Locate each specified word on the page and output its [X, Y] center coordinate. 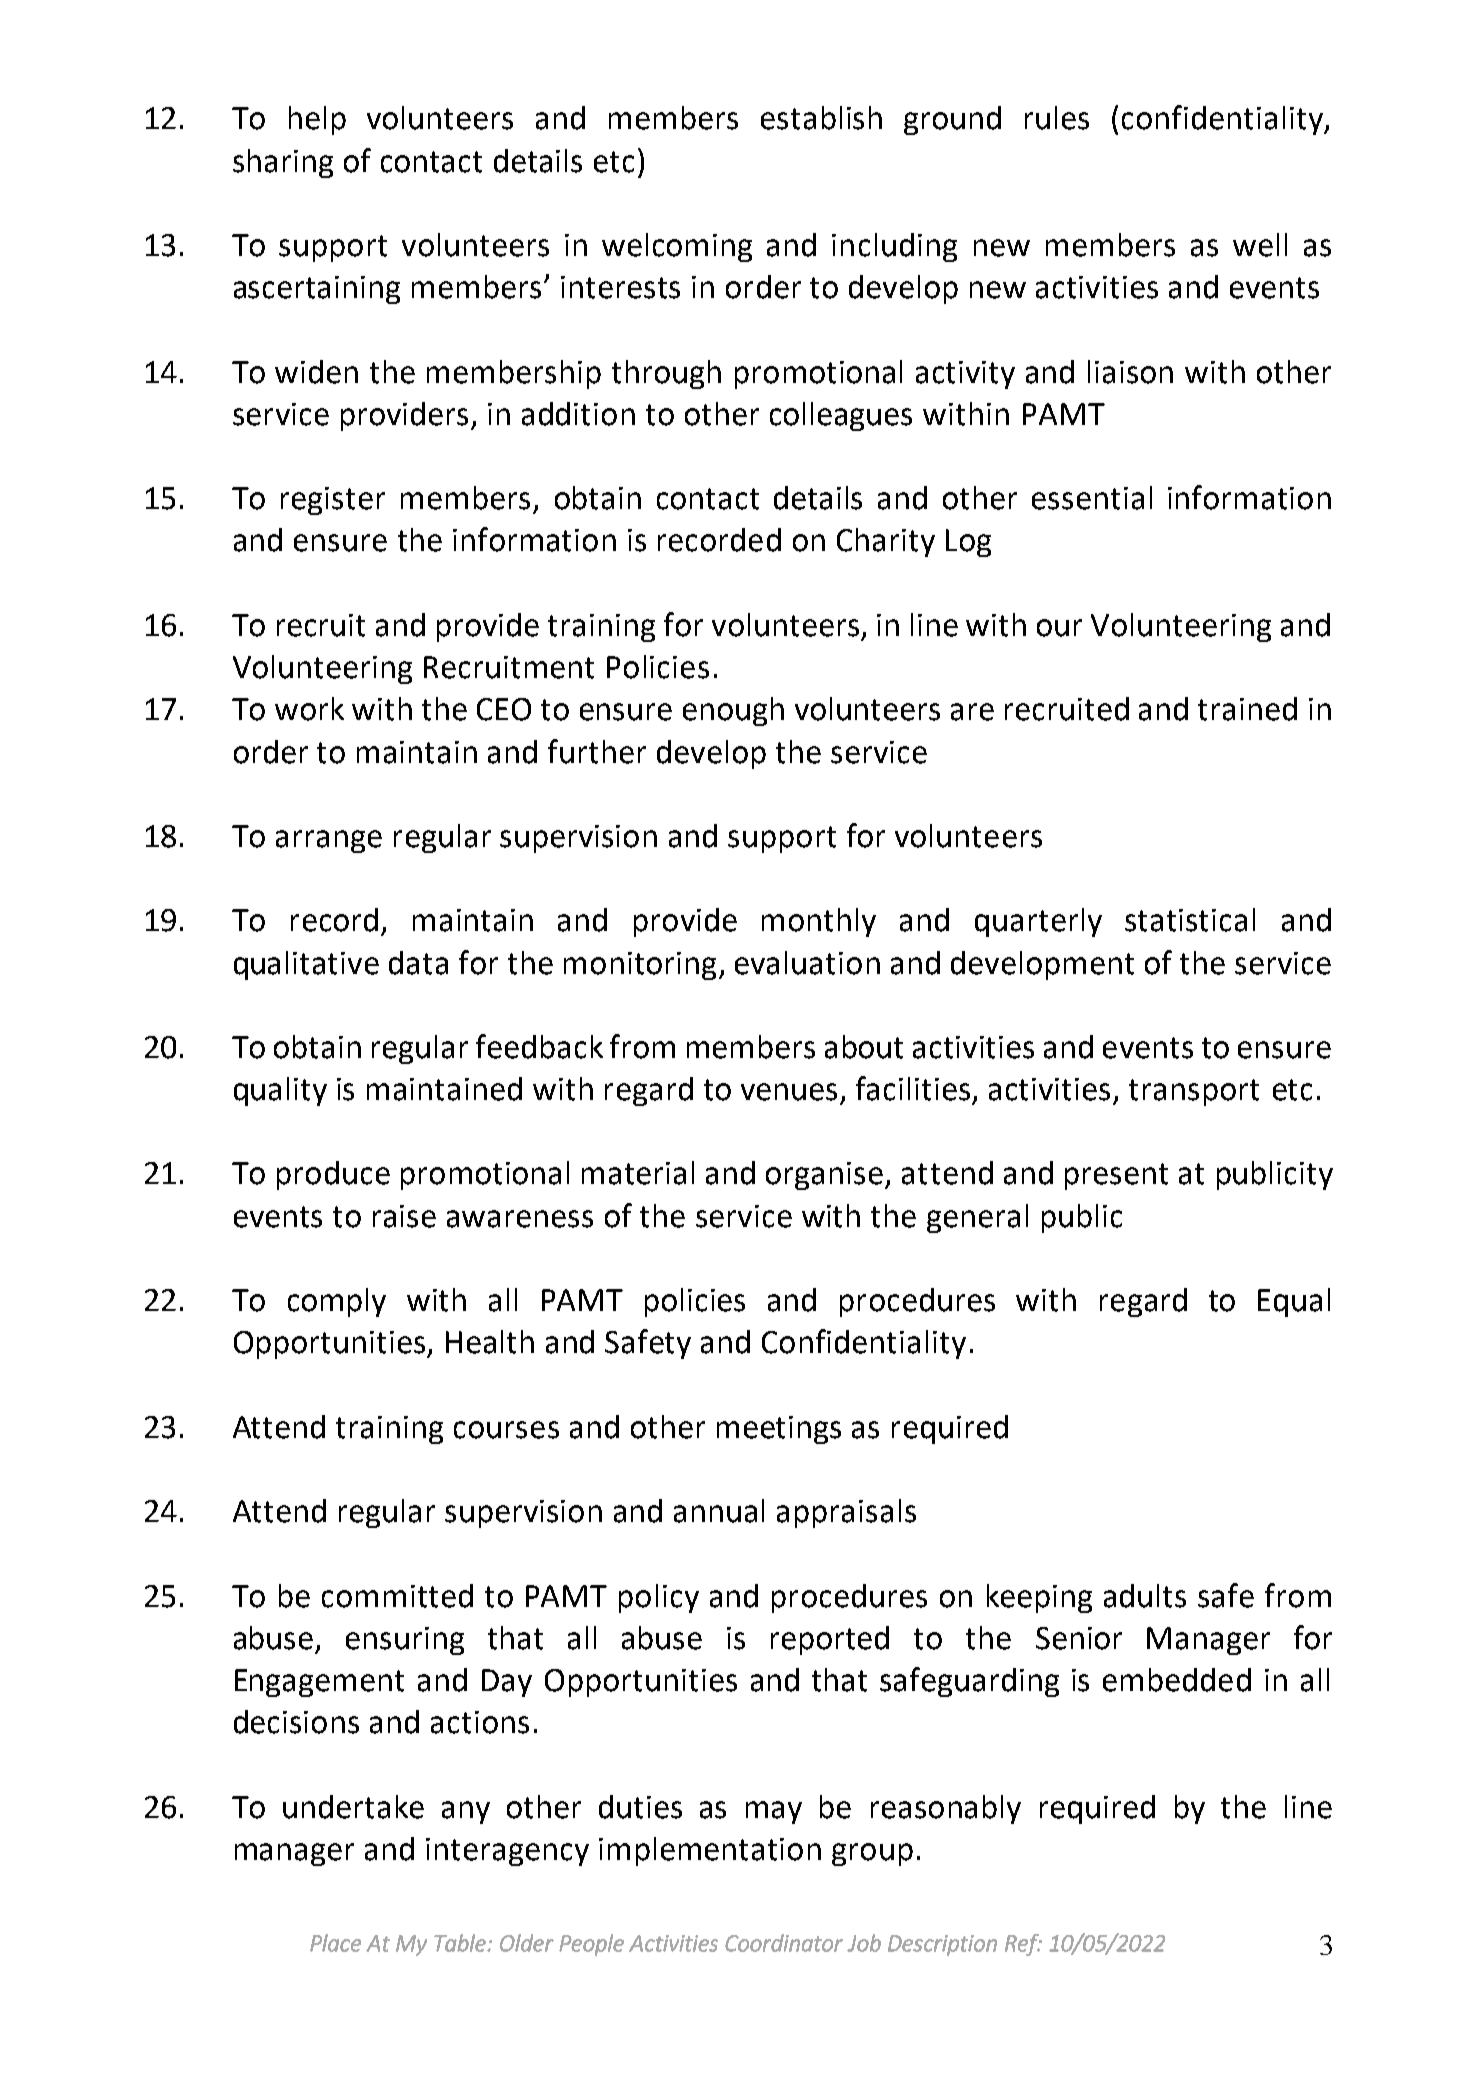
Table [461, 1943]
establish [821, 118]
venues [789, 1092]
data [418, 963]
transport [1194, 1092]
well [1260, 245]
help [317, 120]
